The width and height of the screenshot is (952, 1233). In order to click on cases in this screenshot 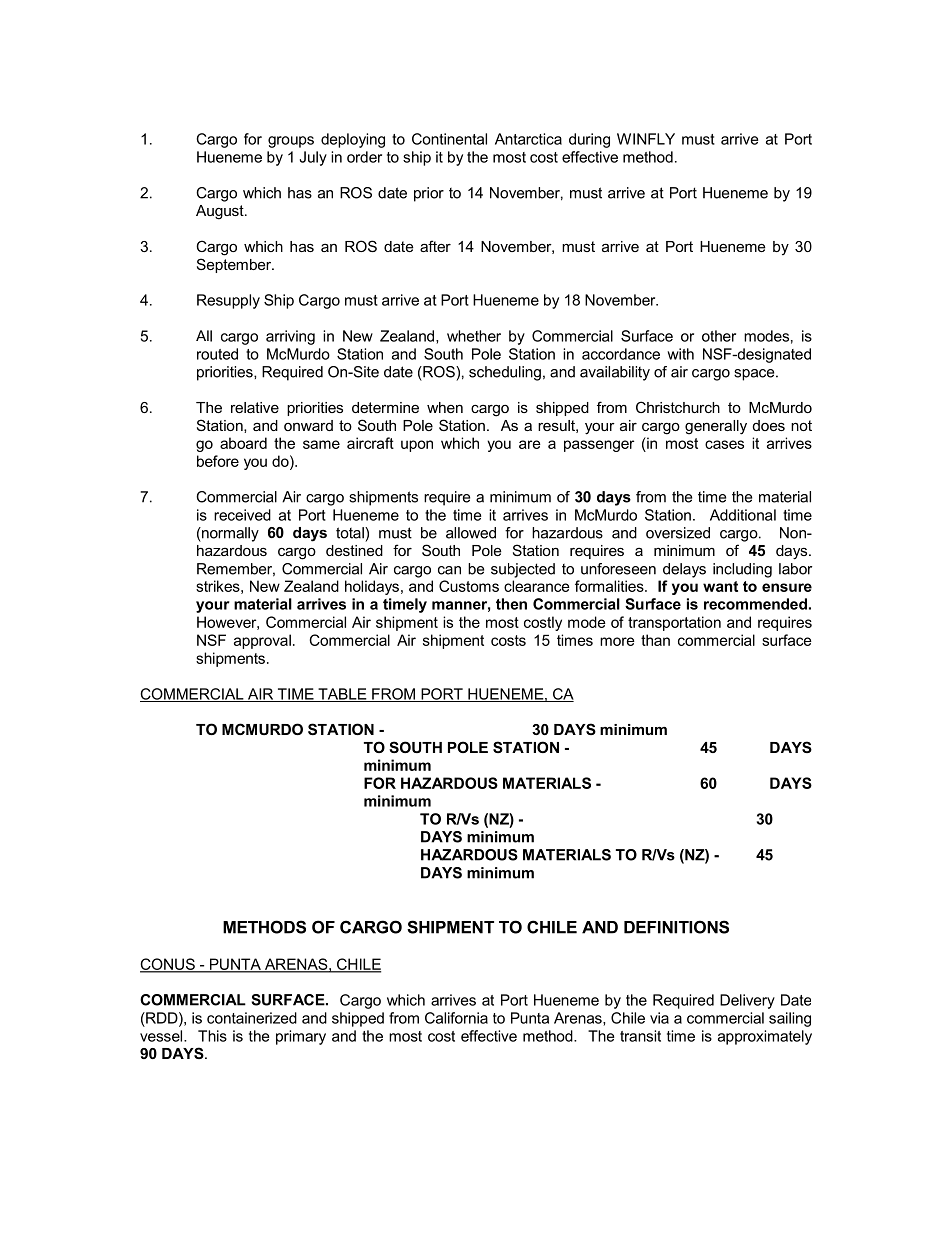, I will do `click(724, 444)`.
